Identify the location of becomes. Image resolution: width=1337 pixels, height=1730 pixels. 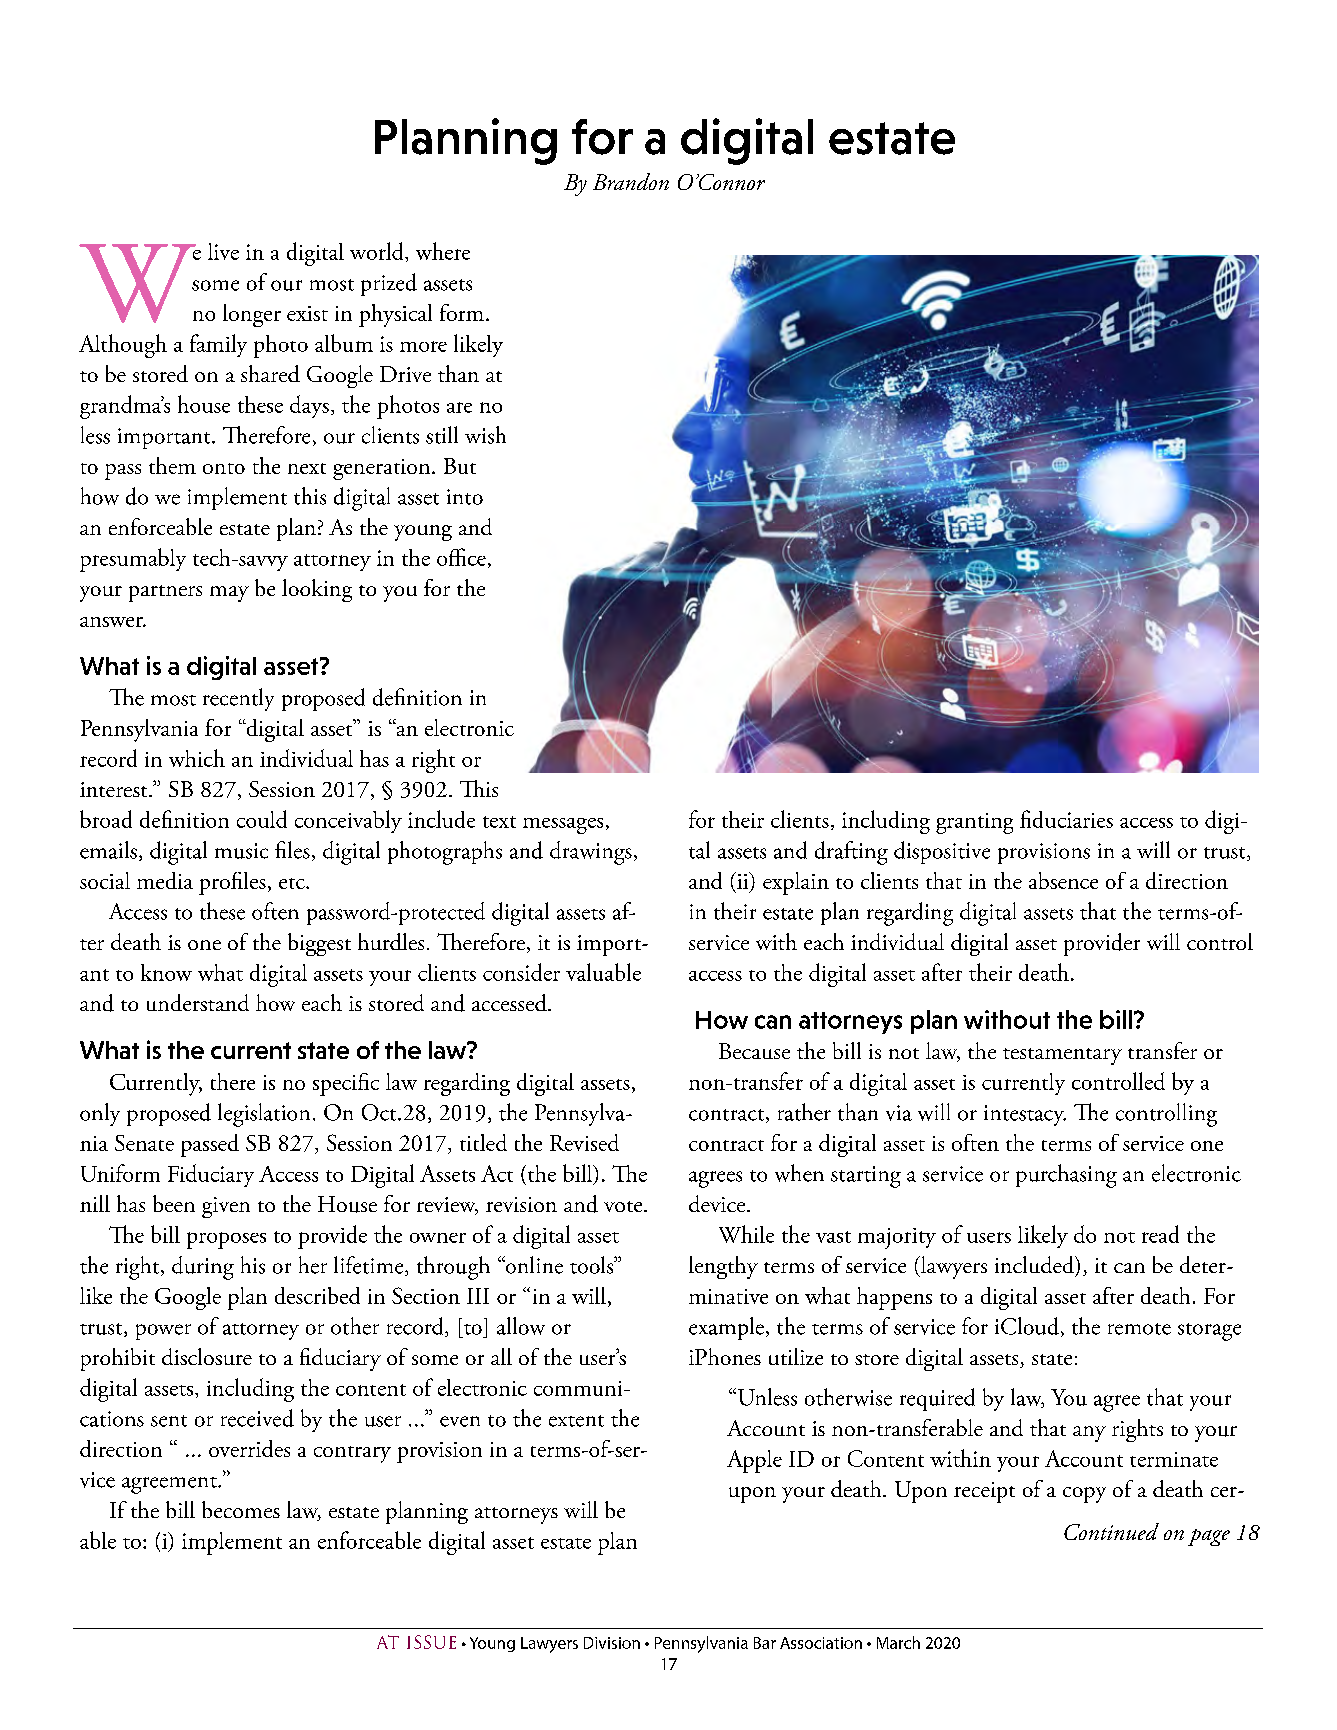
(241, 1509).
